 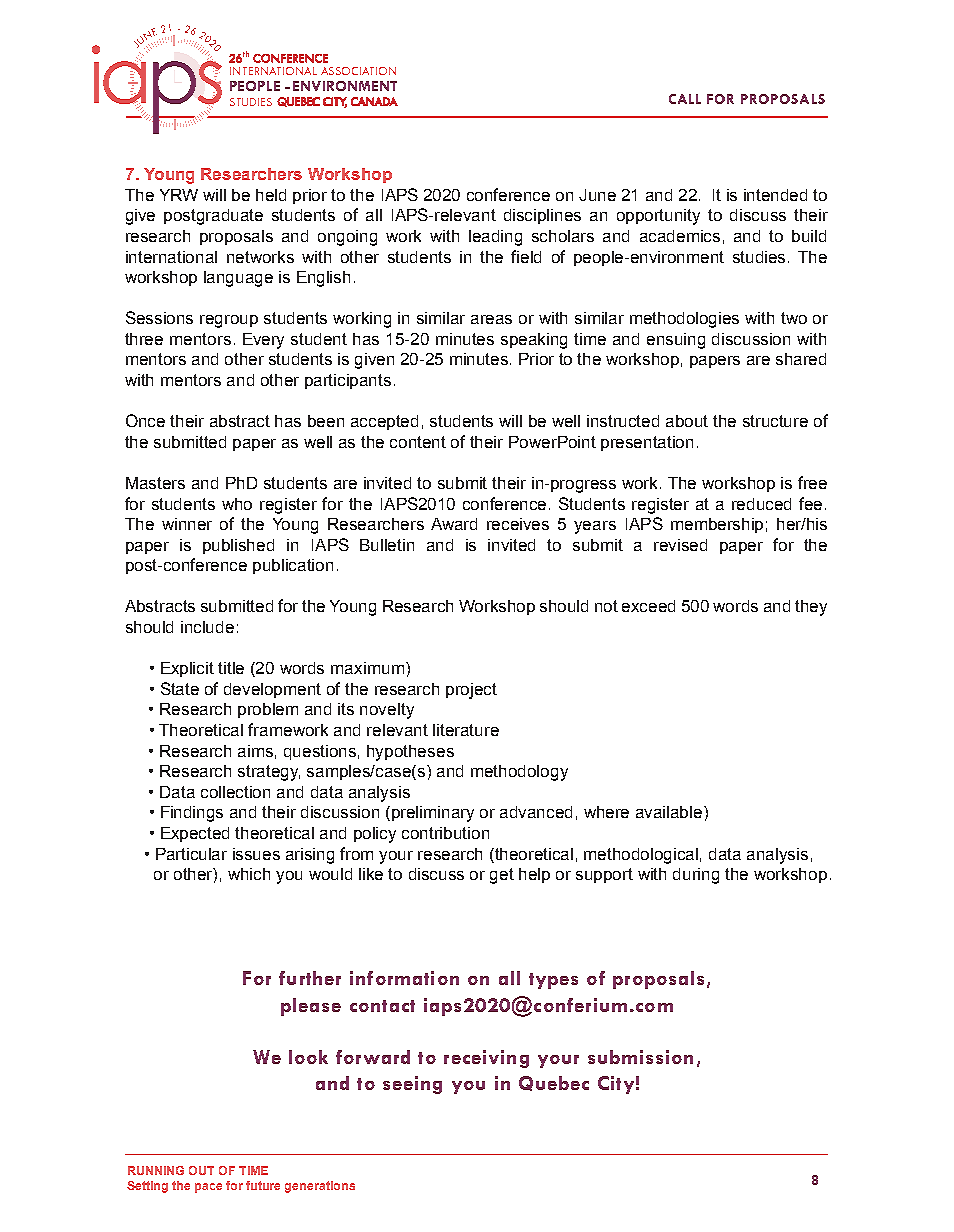 What do you see at coordinates (208, 1188) in the screenshot?
I see `pace` at bounding box center [208, 1188].
